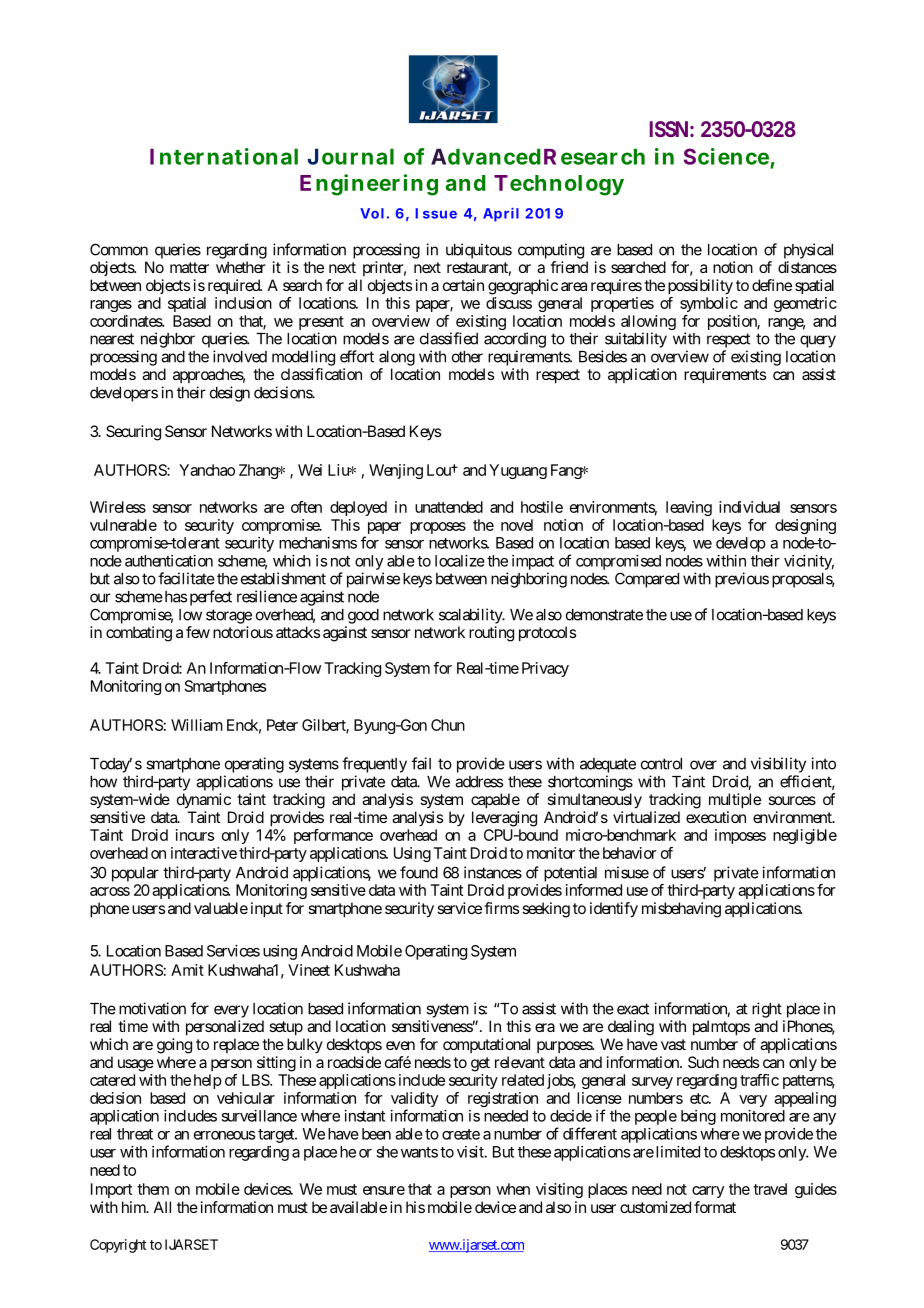 The image size is (924, 1308). Describe the element at coordinates (153, 1189) in the image. I see `them` at that location.
